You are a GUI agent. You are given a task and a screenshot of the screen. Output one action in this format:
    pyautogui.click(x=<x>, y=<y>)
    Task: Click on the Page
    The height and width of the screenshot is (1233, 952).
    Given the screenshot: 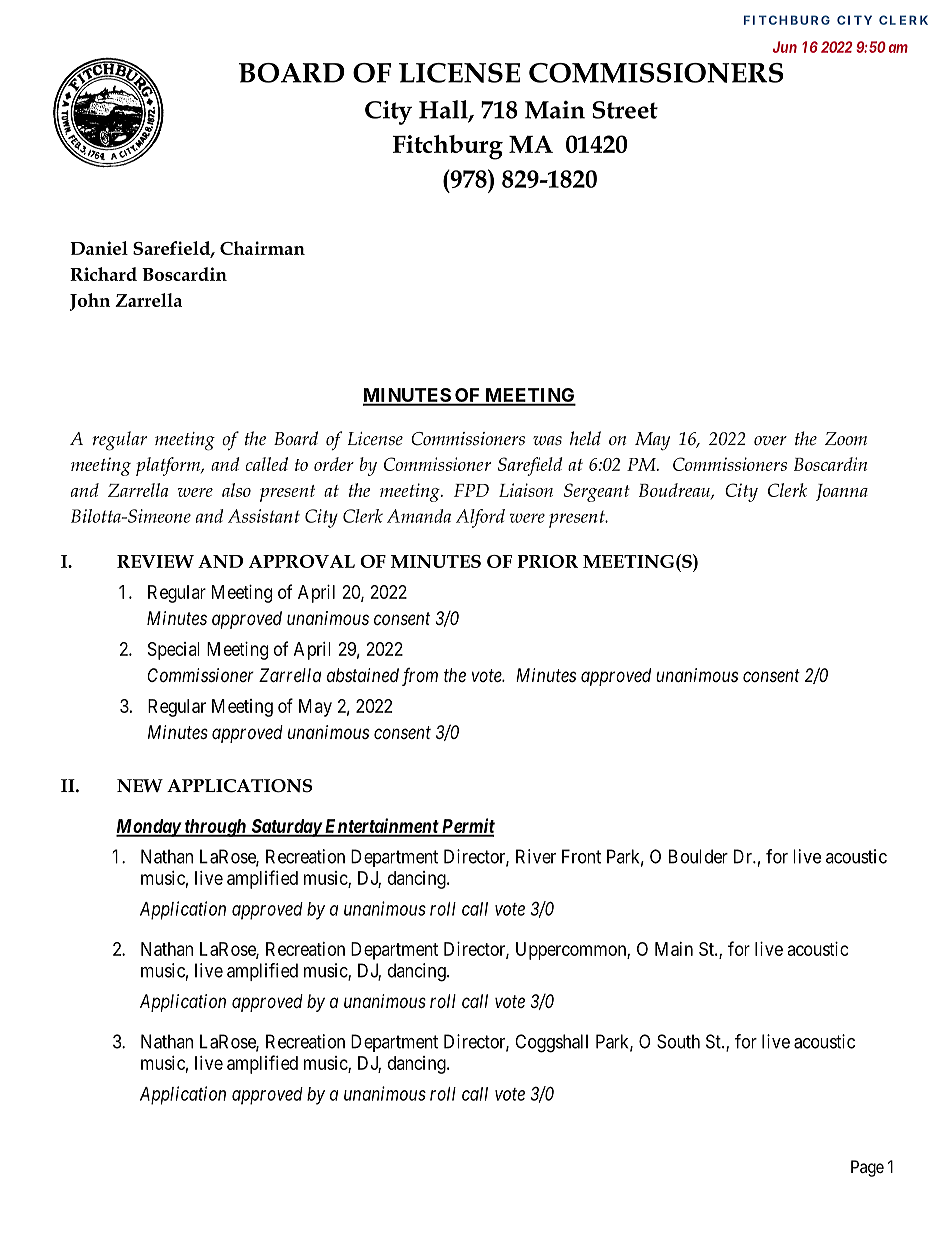 What is the action you would take?
    pyautogui.click(x=867, y=1168)
